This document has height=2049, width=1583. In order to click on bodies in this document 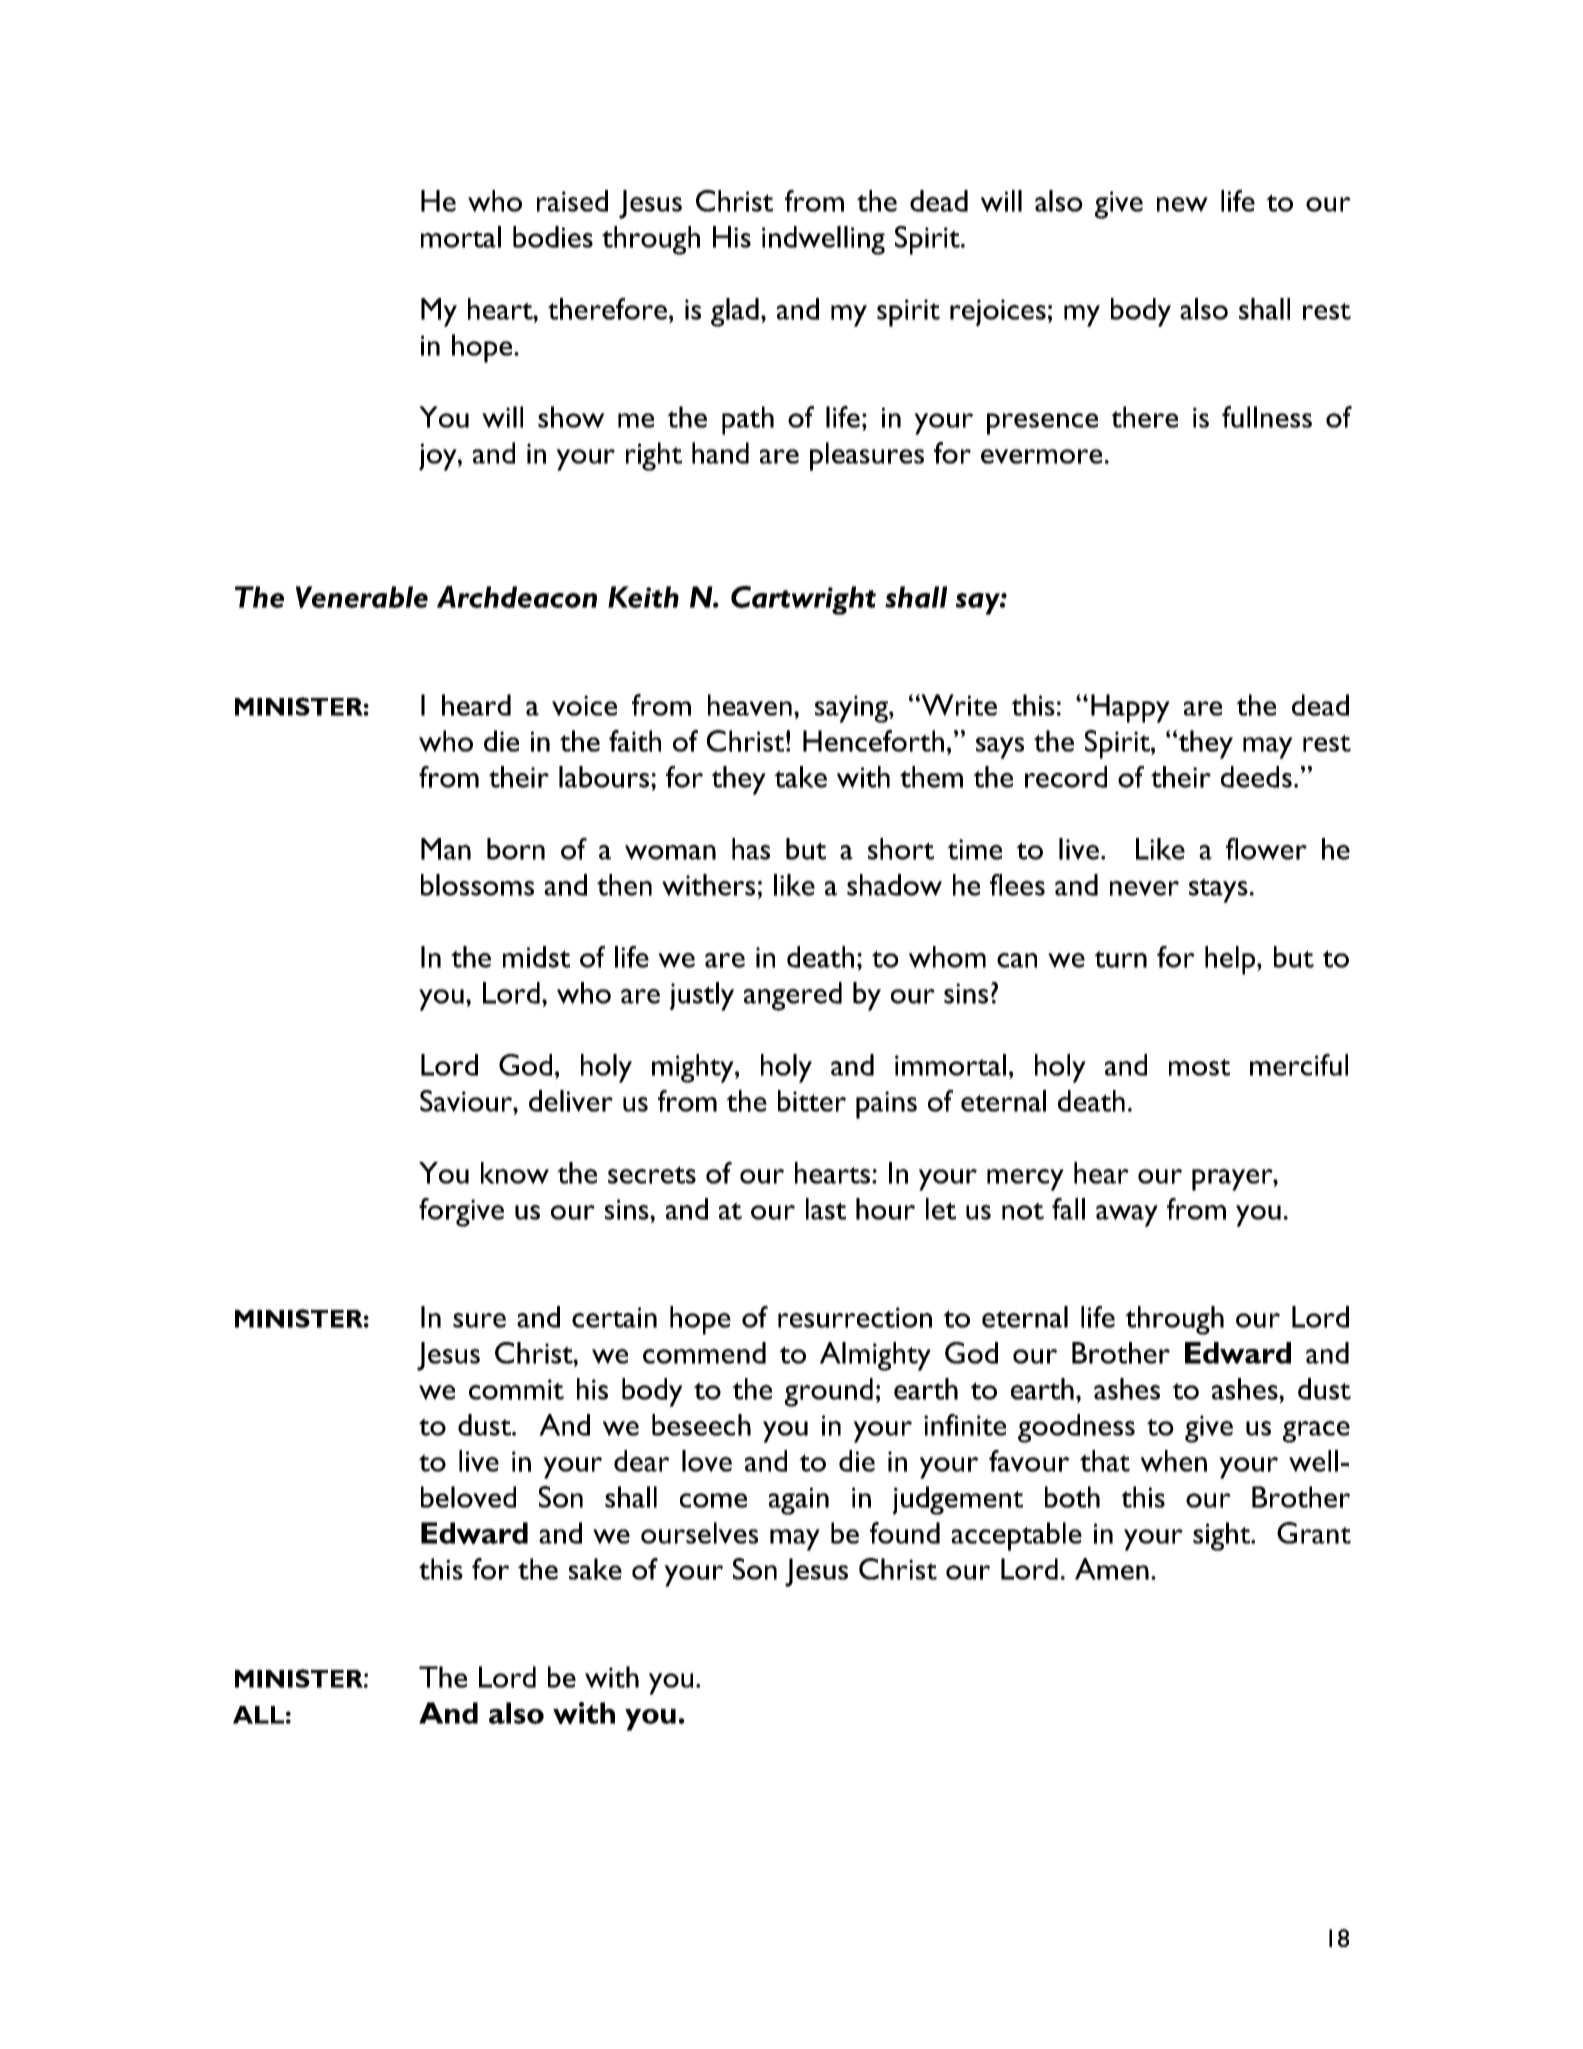, I will do `click(553, 237)`.
